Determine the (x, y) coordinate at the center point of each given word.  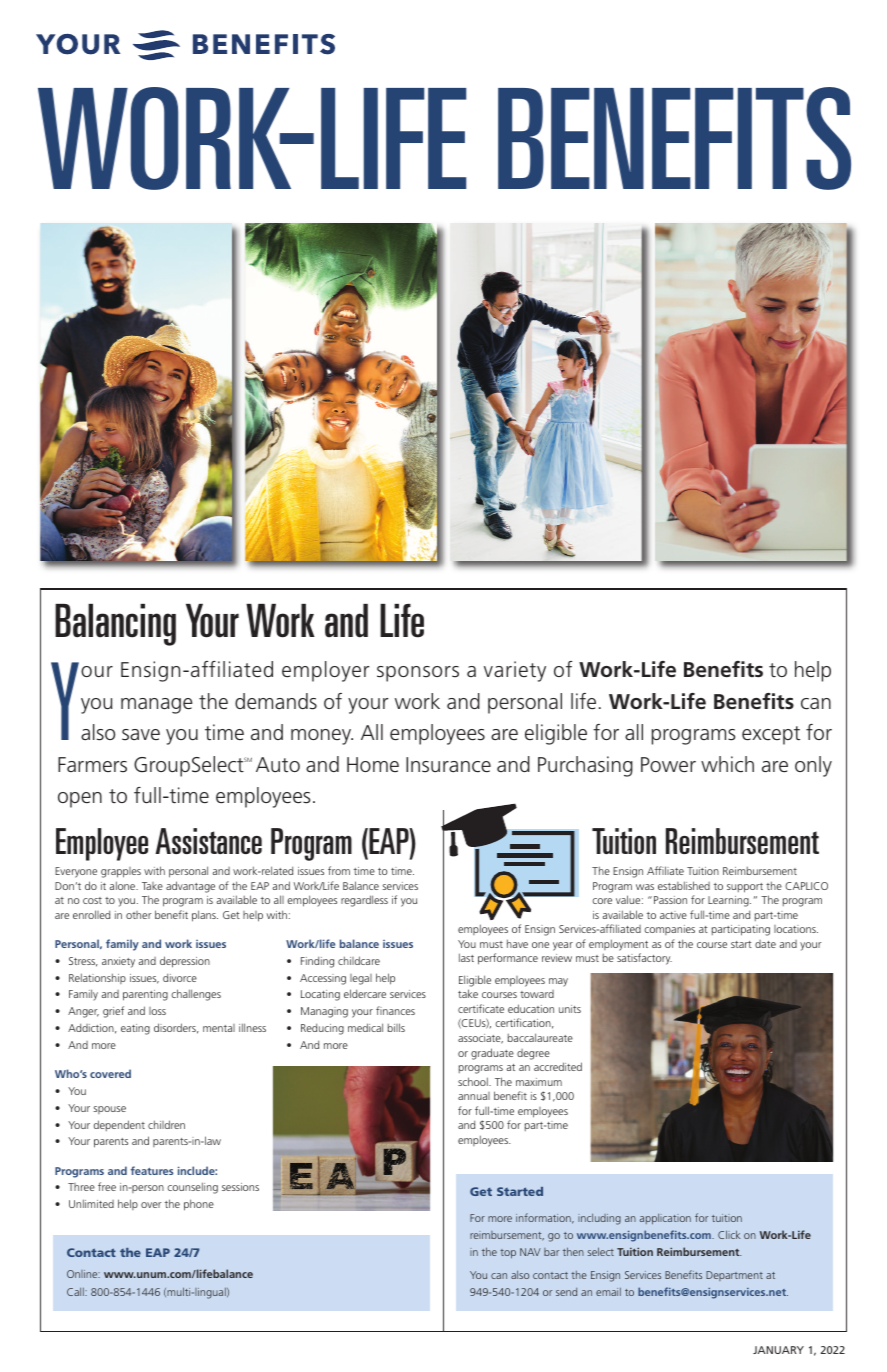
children (166, 1124)
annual (474, 1096)
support (745, 888)
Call (76, 1292)
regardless (364, 901)
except (771, 735)
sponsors (418, 674)
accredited (558, 1066)
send (566, 1292)
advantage (190, 887)
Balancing (115, 625)
